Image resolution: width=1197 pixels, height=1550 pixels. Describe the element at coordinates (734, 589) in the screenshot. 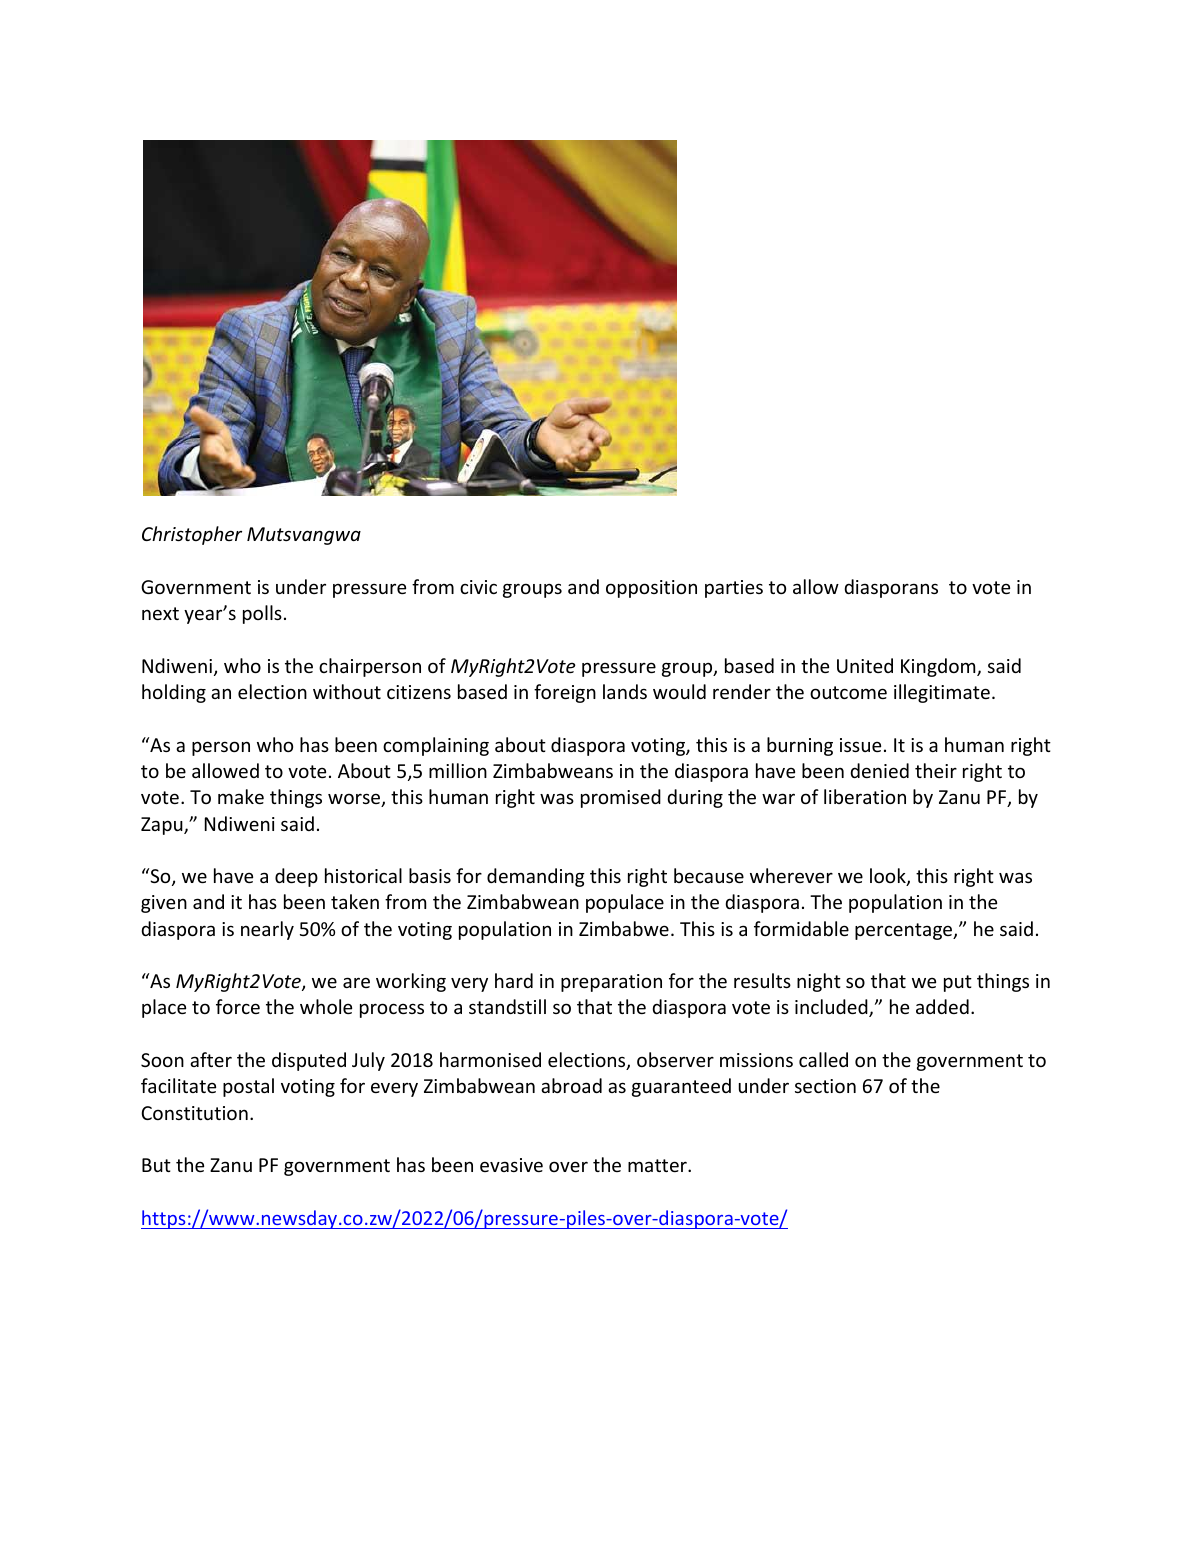

I see `parties` at that location.
